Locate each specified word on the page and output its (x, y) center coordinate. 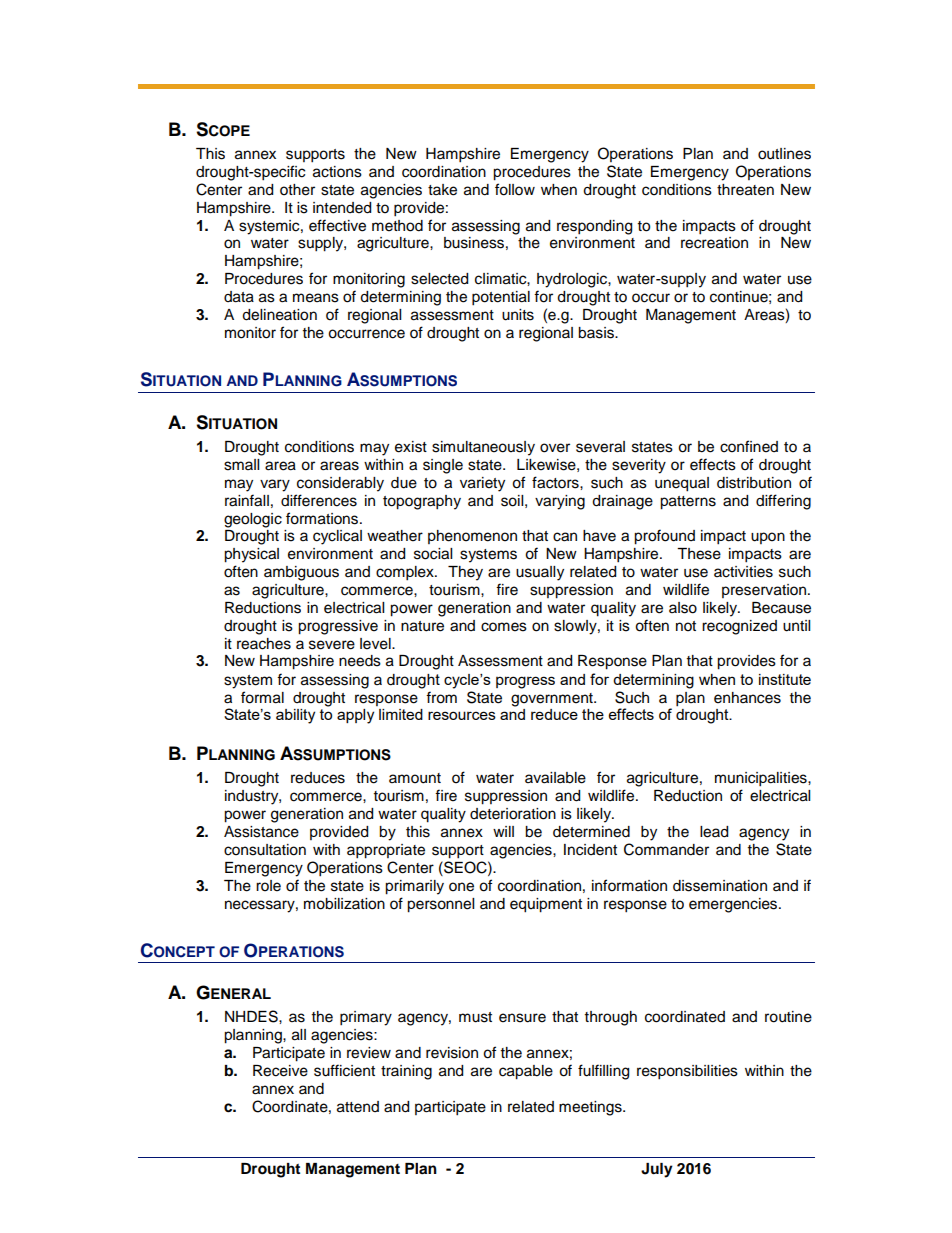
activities (743, 572)
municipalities (762, 779)
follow (515, 189)
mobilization (344, 904)
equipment (546, 905)
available (555, 778)
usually (540, 573)
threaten (745, 190)
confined (749, 446)
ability (295, 716)
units (518, 315)
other (297, 190)
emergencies (734, 905)
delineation (279, 315)
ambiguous (301, 573)
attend (358, 1107)
